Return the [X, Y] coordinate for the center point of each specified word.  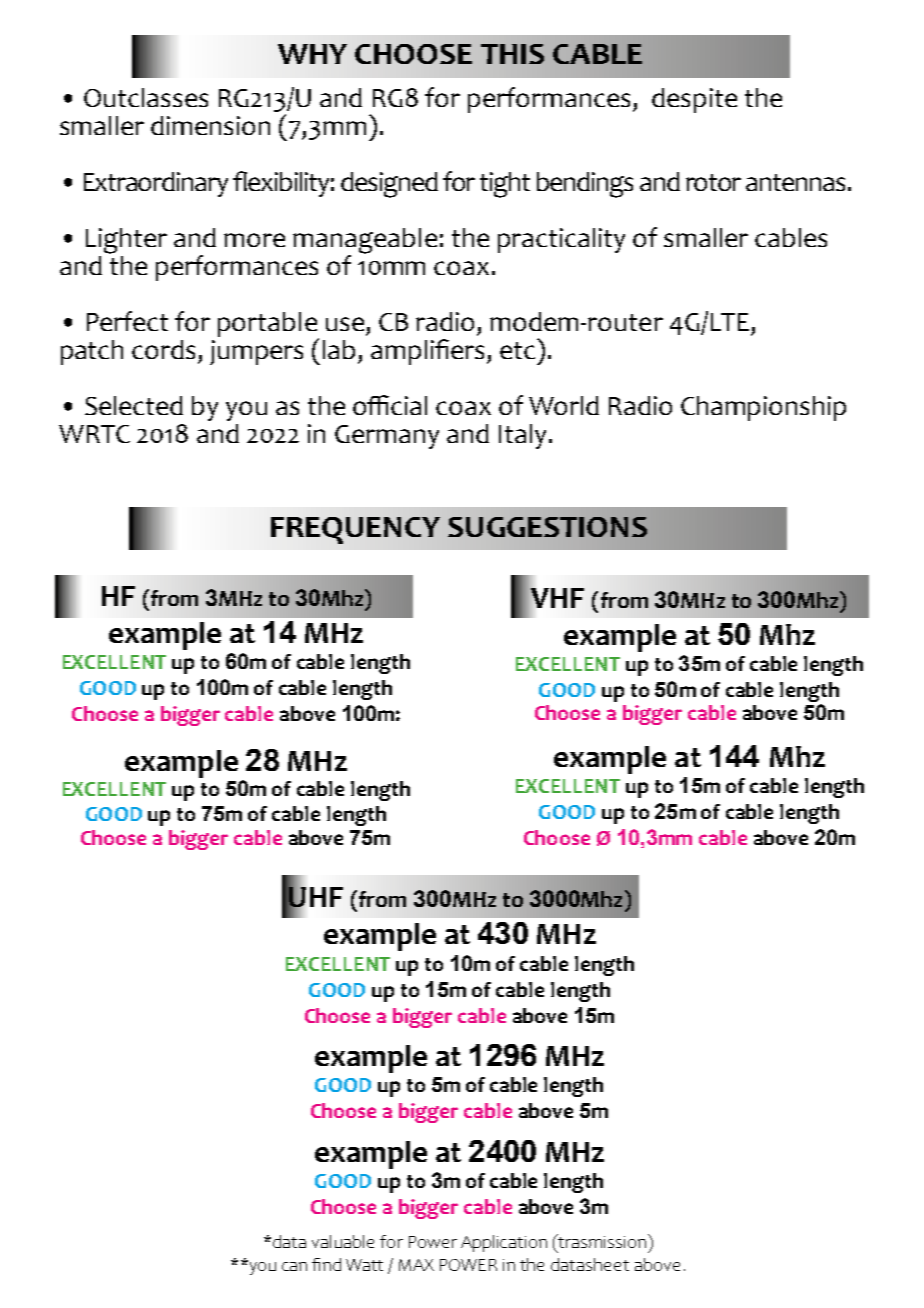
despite [694, 100]
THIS [512, 54]
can [294, 1266]
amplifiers [429, 352]
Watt [364, 1265]
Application [504, 1243]
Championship [763, 408]
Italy [522, 436]
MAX [416, 1265]
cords [163, 349]
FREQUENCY [355, 530]
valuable [343, 1241]
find [326, 1264]
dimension [210, 125]
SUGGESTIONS [547, 527]
